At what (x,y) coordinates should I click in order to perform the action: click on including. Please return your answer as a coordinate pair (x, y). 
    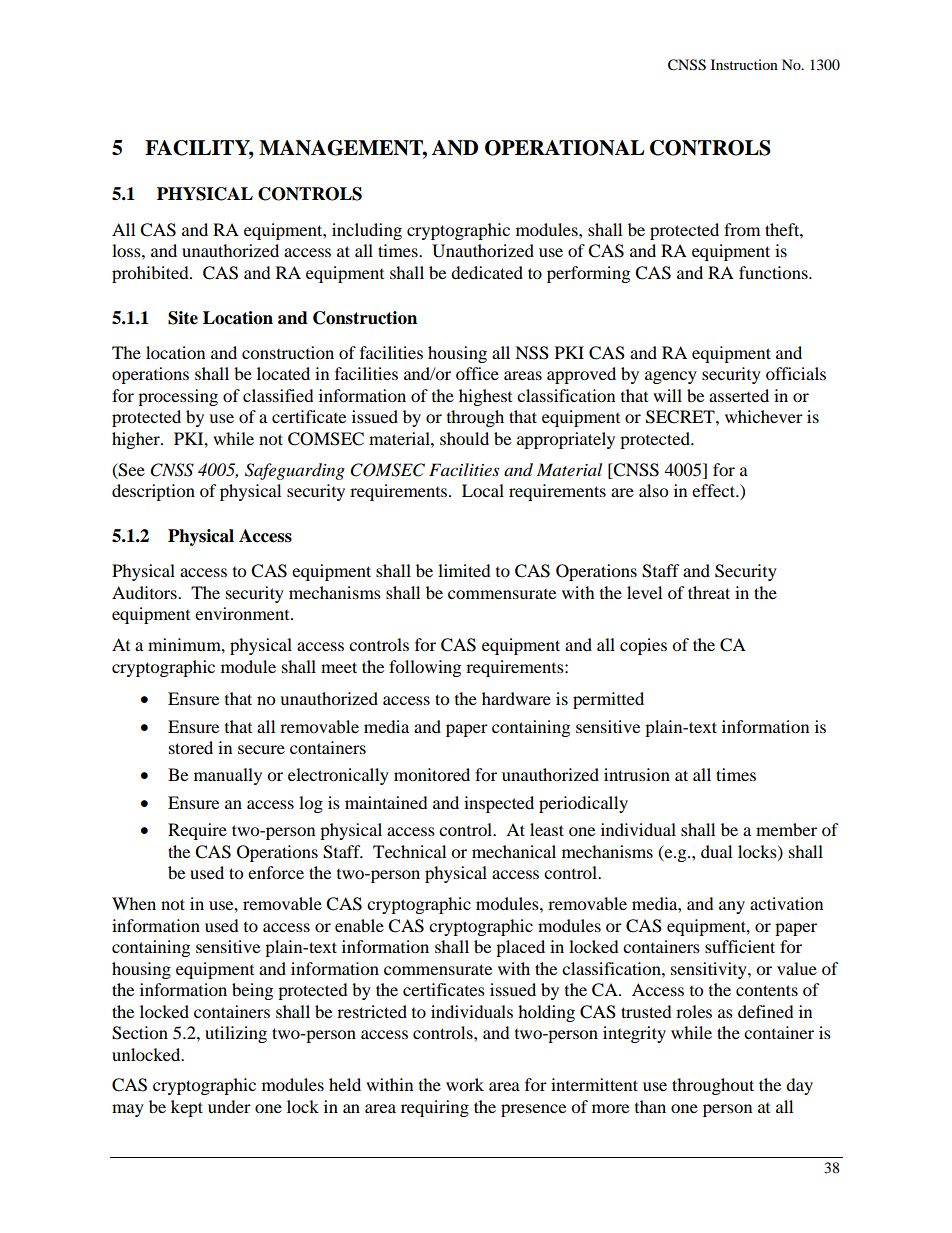
    Looking at the image, I should click on (367, 231).
